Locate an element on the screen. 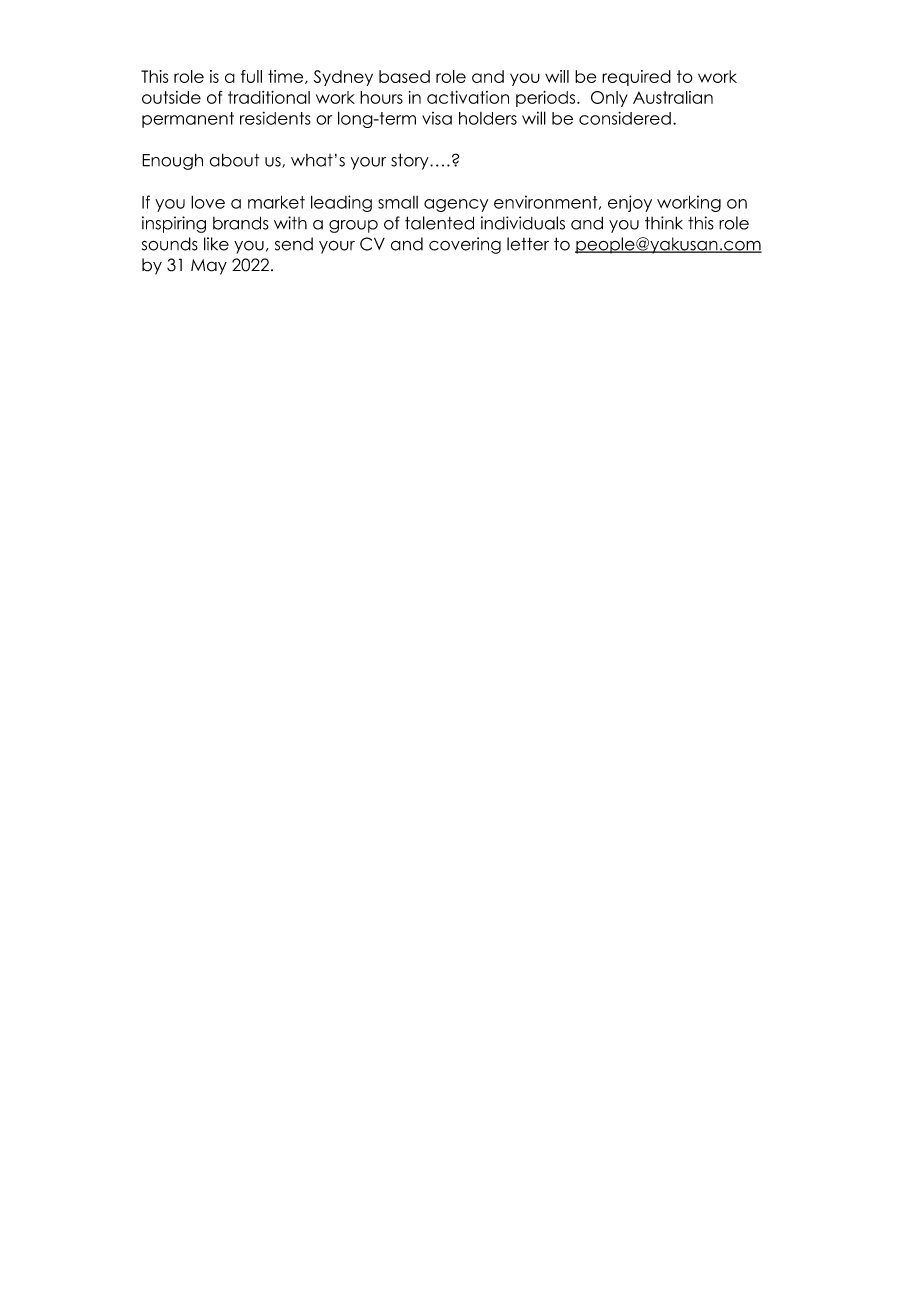 The height and width of the screenshot is (1308, 924). letter is located at coordinates (528, 244).
